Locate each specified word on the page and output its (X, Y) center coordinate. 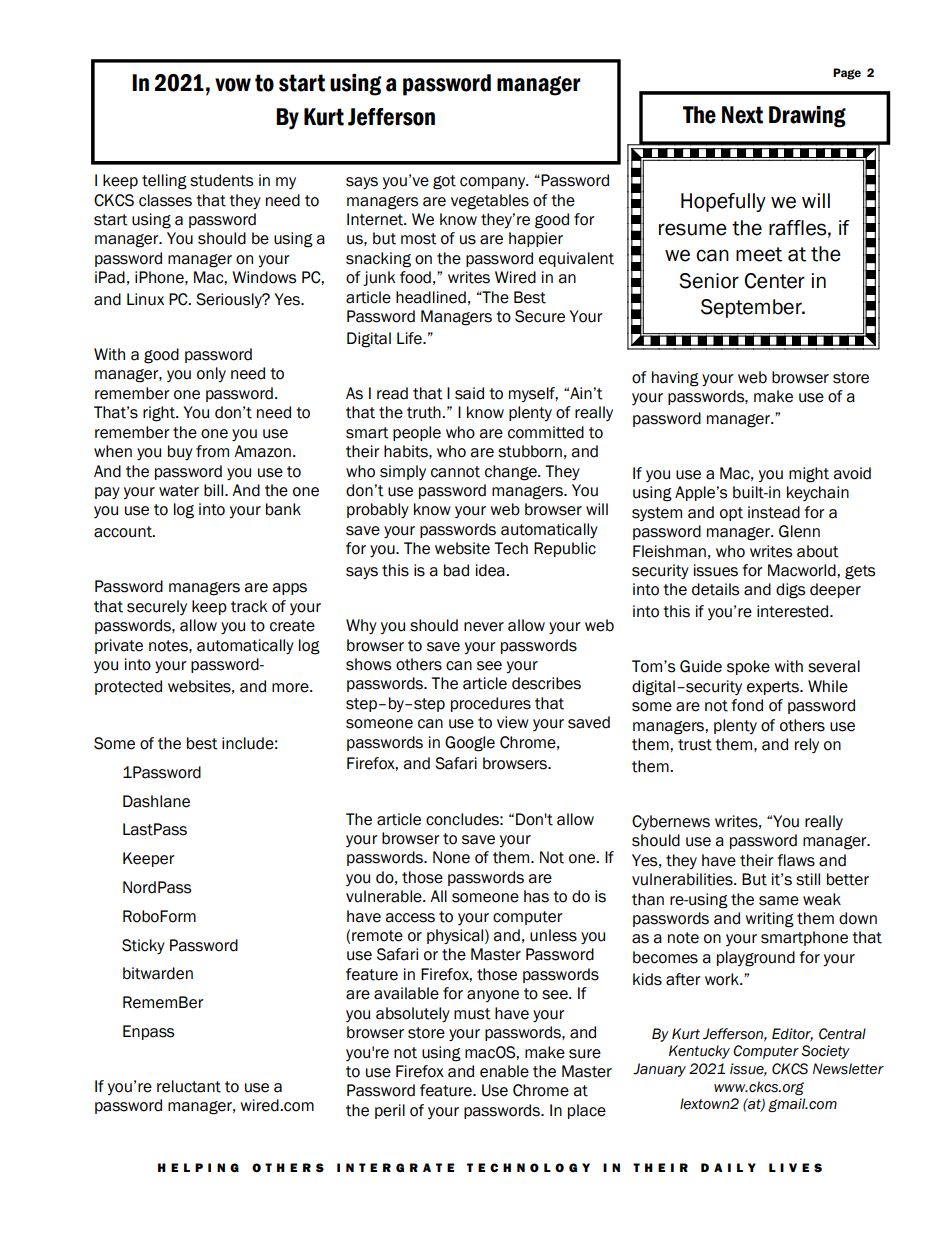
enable (504, 1071)
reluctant (189, 1086)
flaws (796, 860)
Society (825, 1052)
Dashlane (156, 801)
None (451, 857)
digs (790, 591)
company (494, 183)
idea (491, 570)
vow (233, 85)
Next (742, 115)
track (249, 606)
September (752, 308)
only (211, 374)
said (469, 393)
